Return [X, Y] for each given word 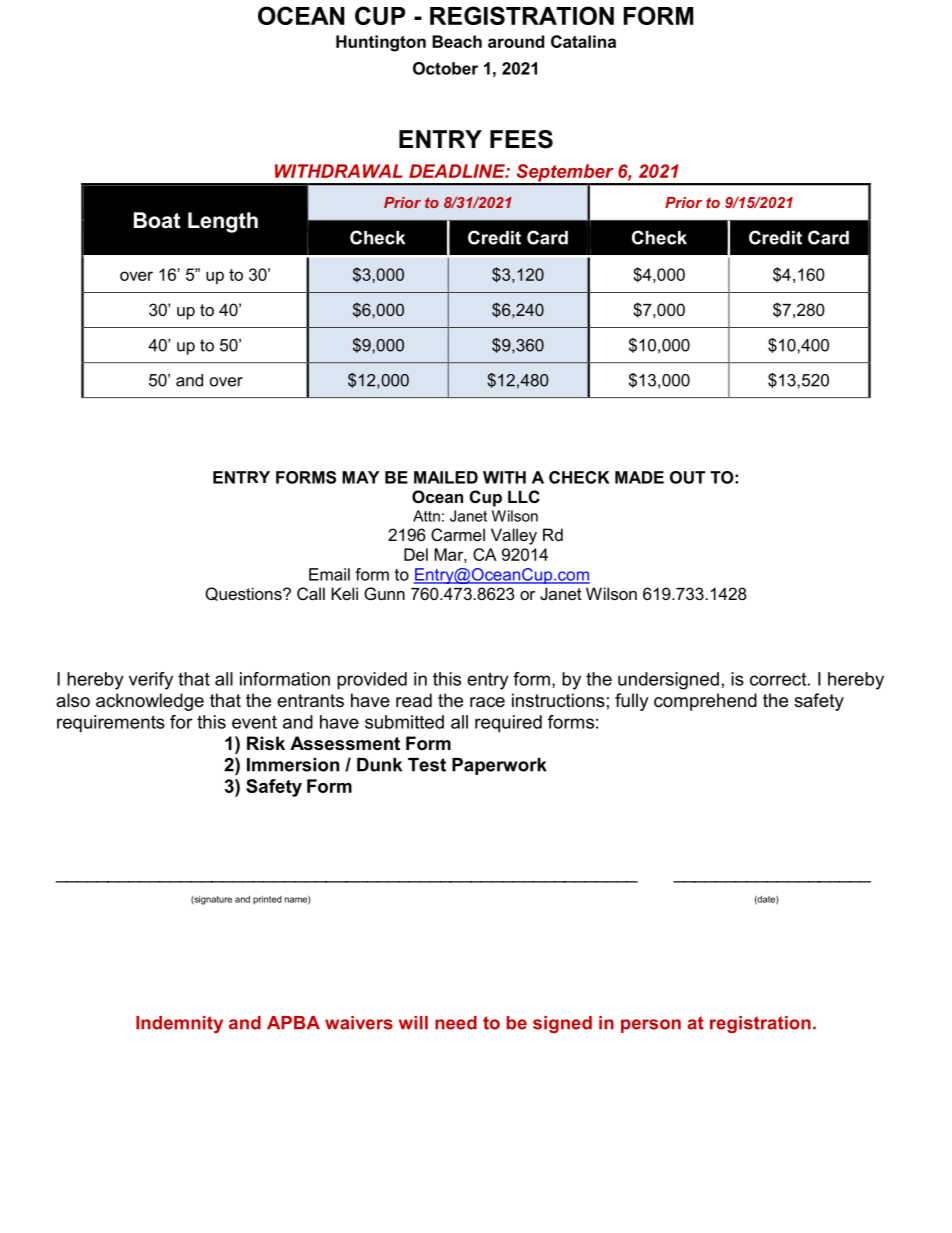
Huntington [381, 43]
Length [223, 222]
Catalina [583, 41]
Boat [157, 220]
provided [372, 681]
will [413, 1022]
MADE [639, 477]
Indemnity [179, 1024]
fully [632, 702]
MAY [360, 477]
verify [151, 681]
